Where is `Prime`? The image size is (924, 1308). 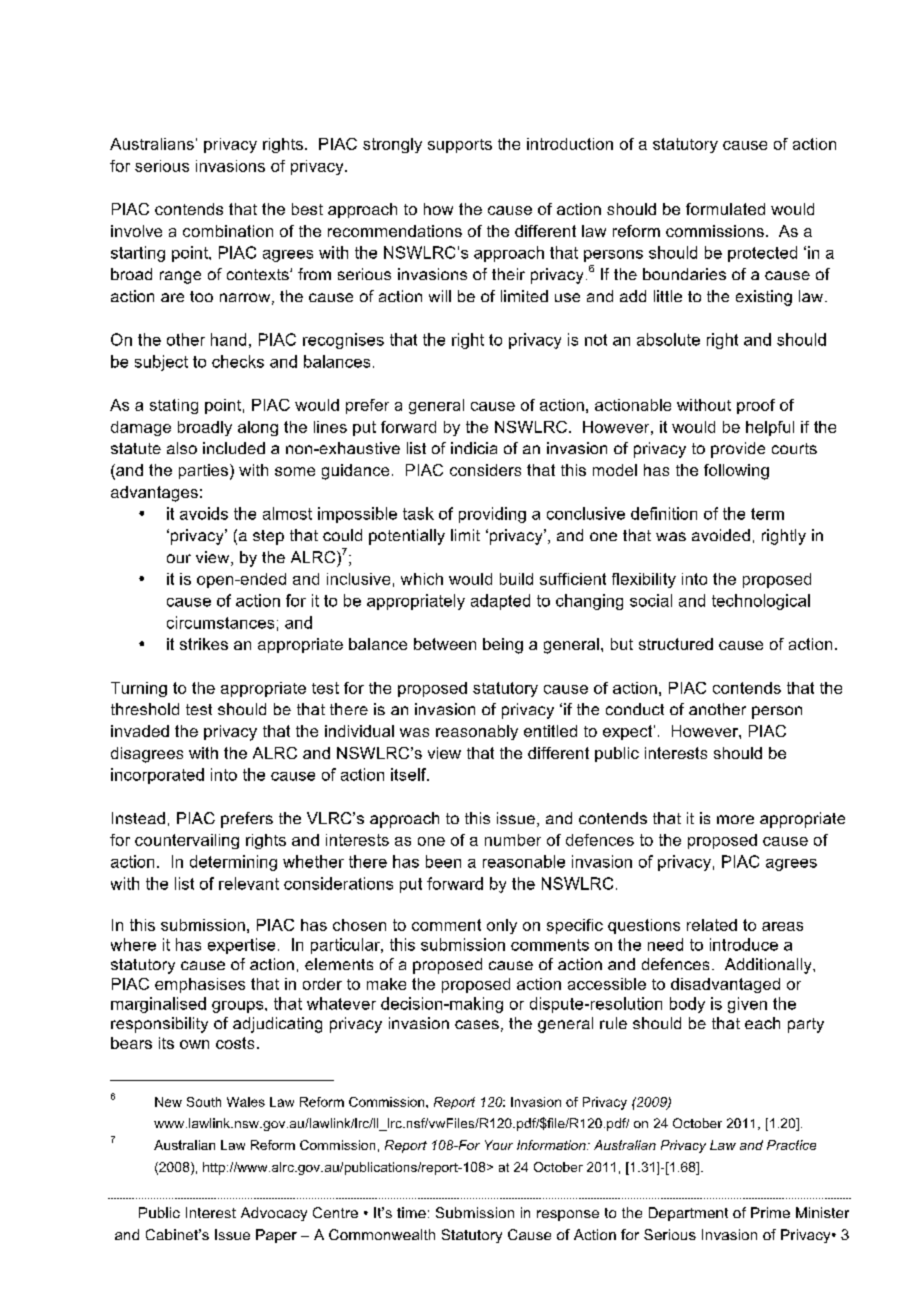 Prime is located at coordinates (770, 1212).
